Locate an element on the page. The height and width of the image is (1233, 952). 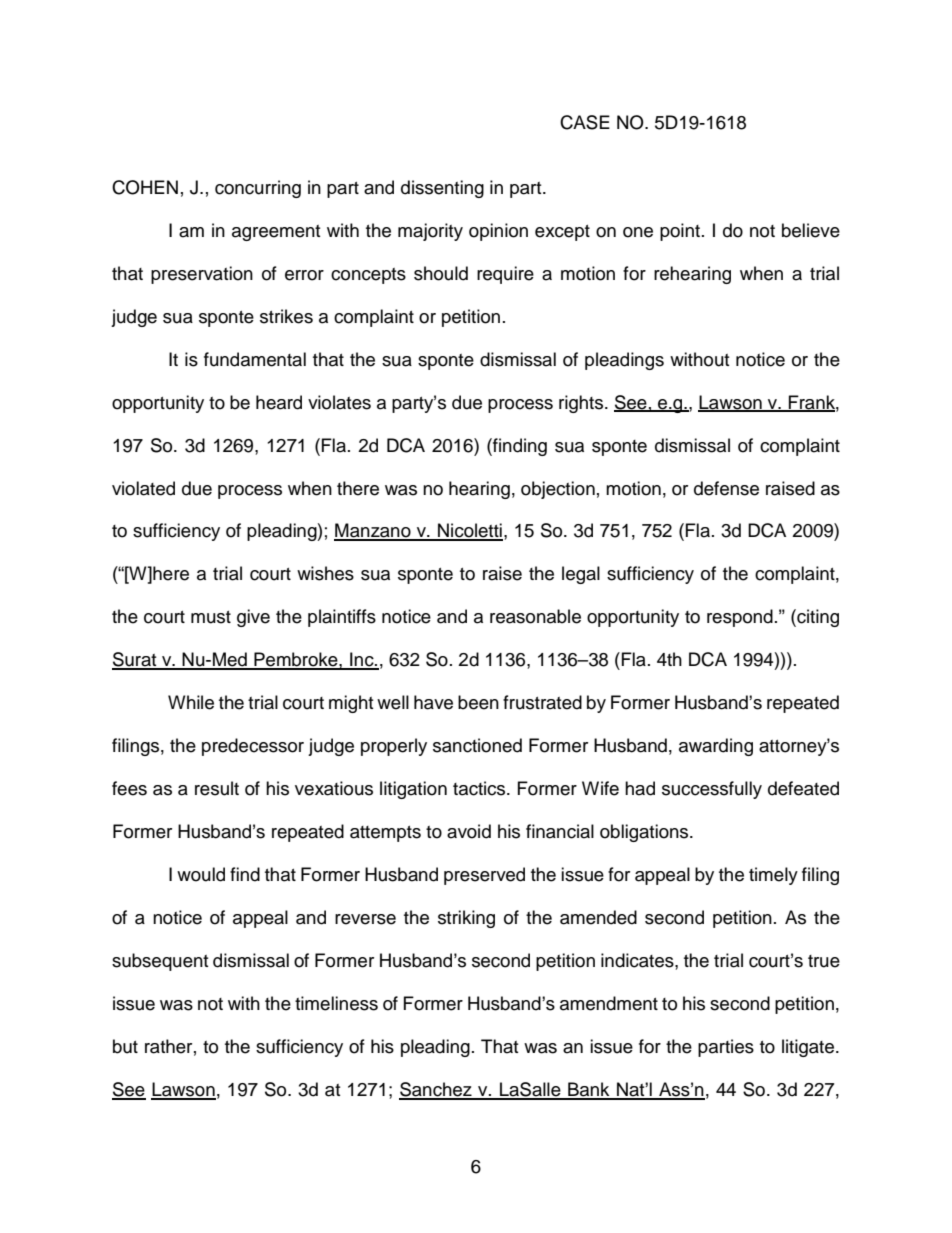
reasonable is located at coordinates (535, 616).
